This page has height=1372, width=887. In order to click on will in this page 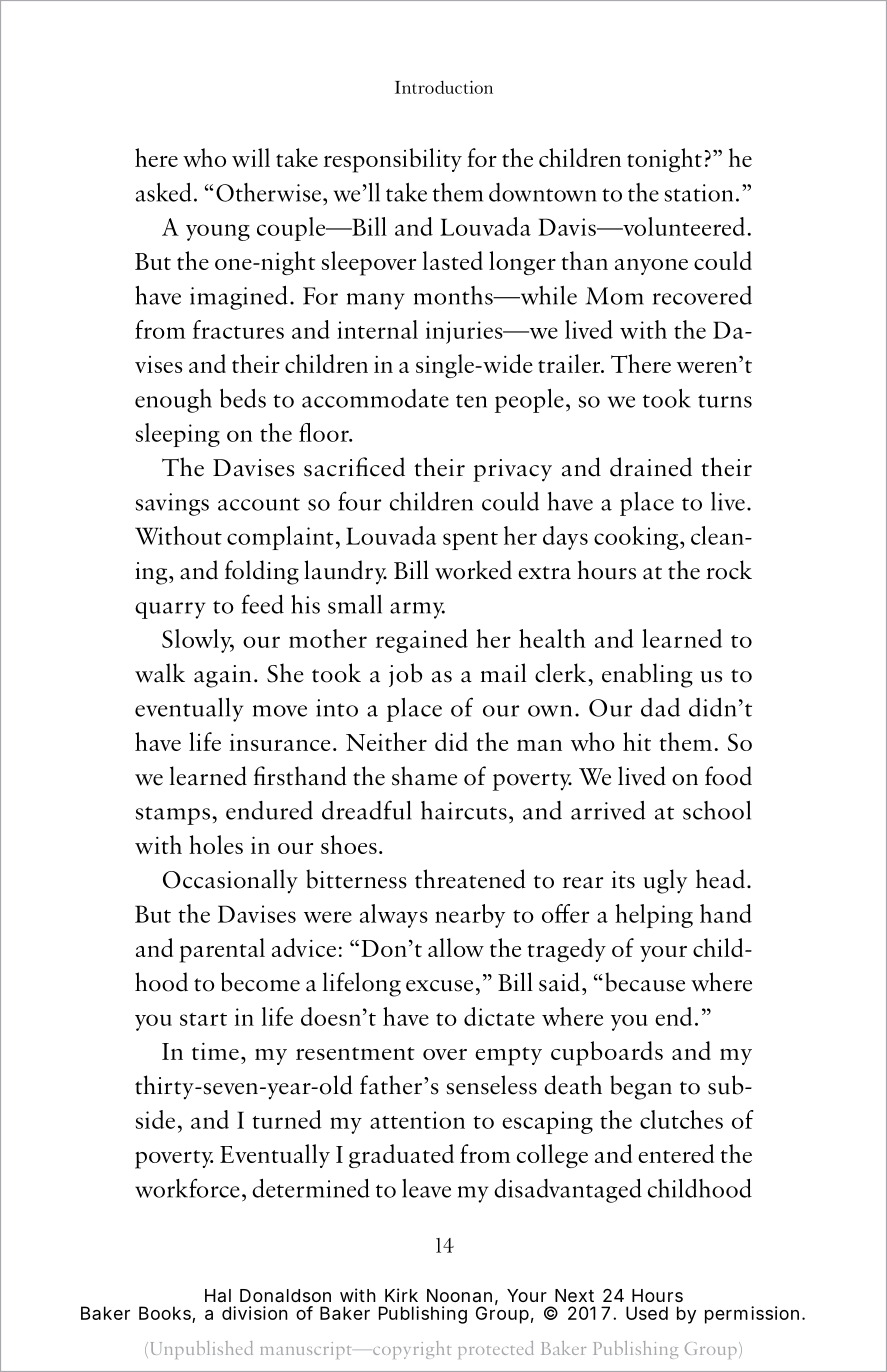, I will do `click(251, 157)`.
